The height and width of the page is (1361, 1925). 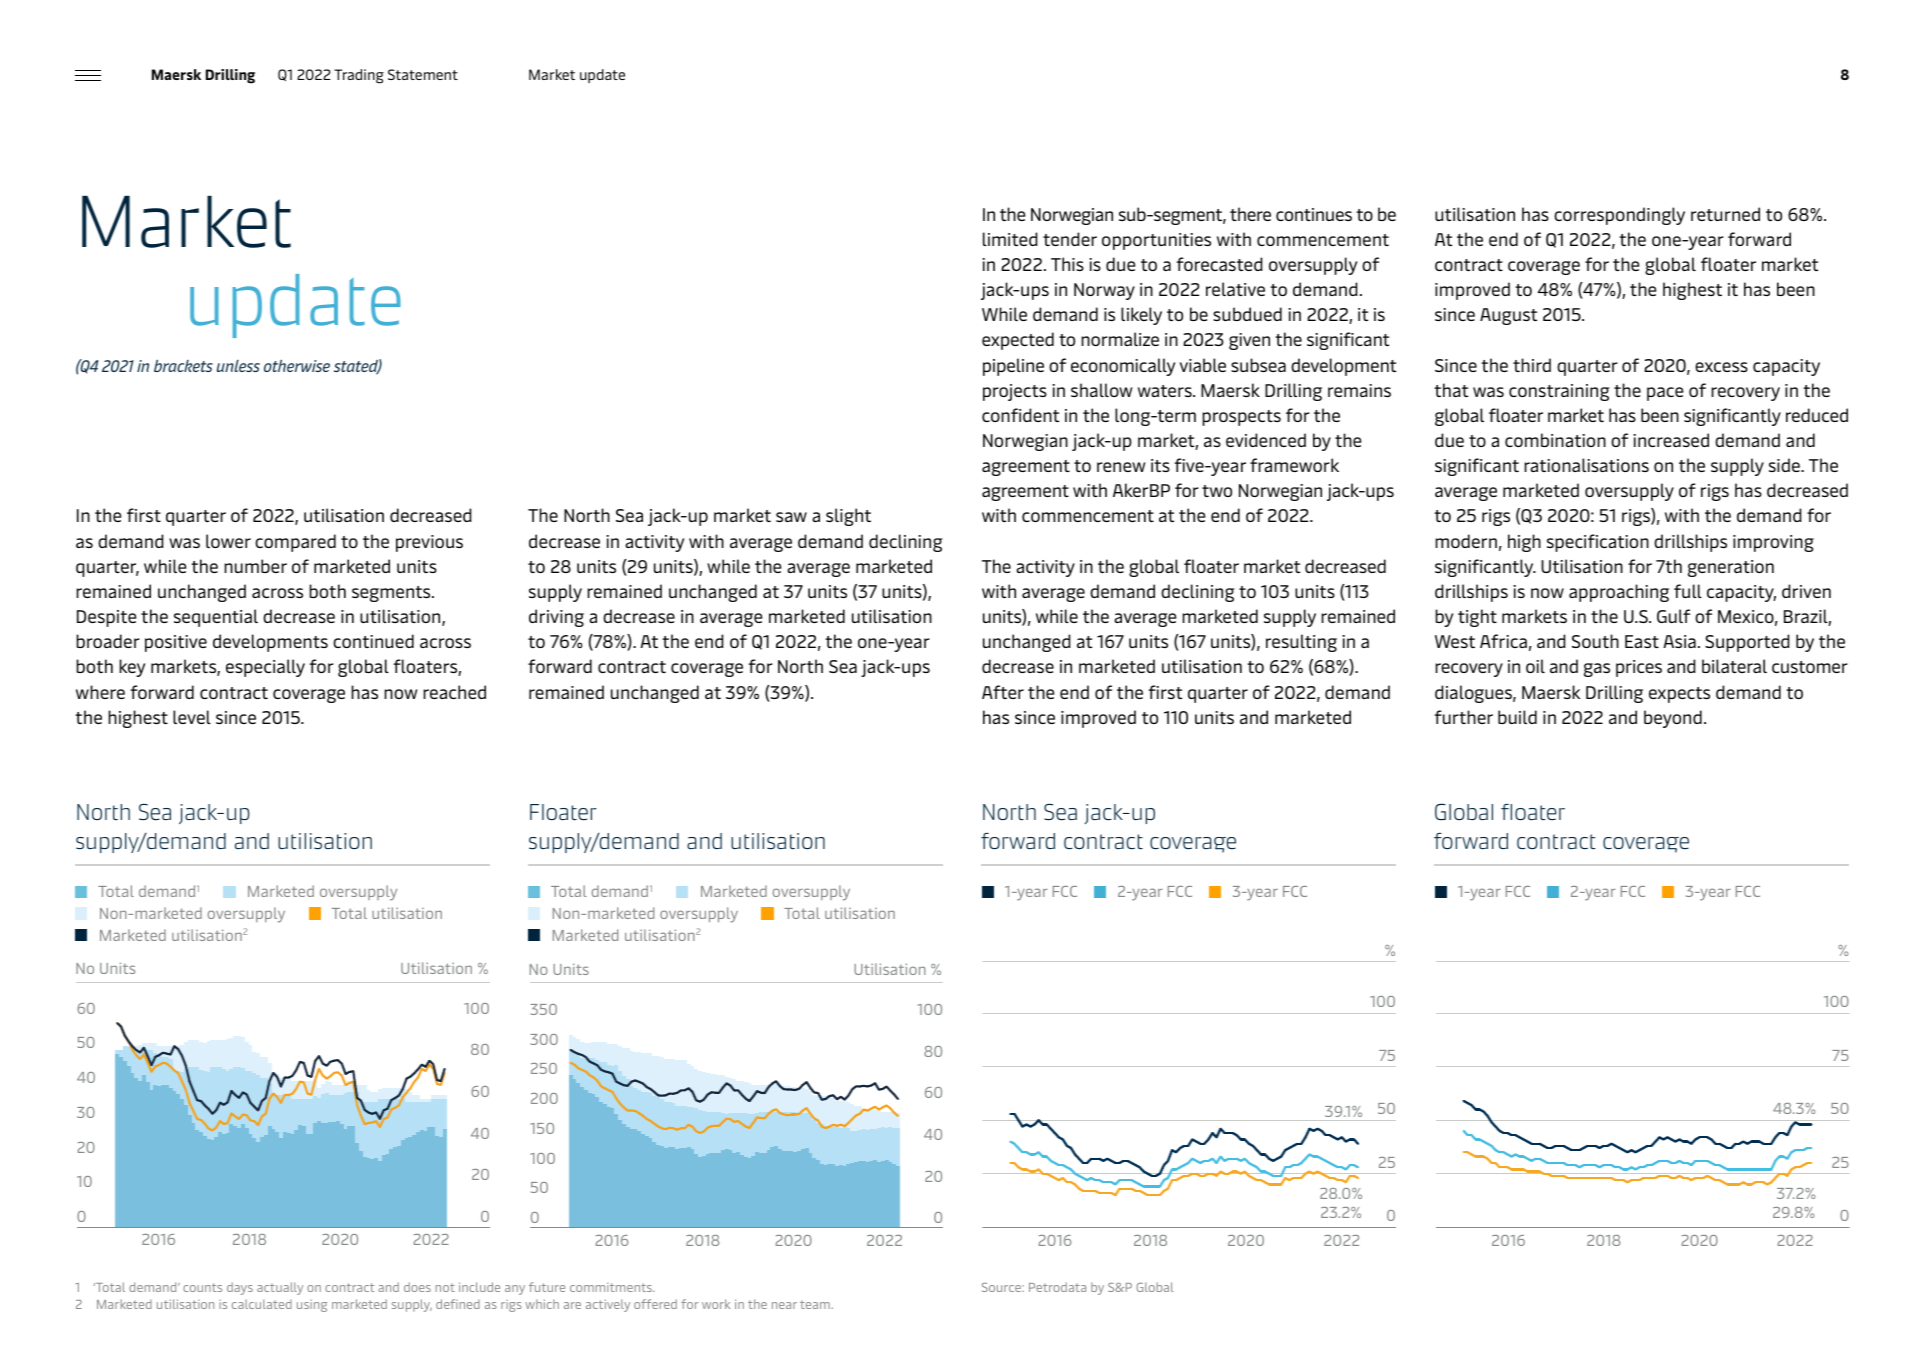 I want to click on limited, so click(x=1010, y=239).
